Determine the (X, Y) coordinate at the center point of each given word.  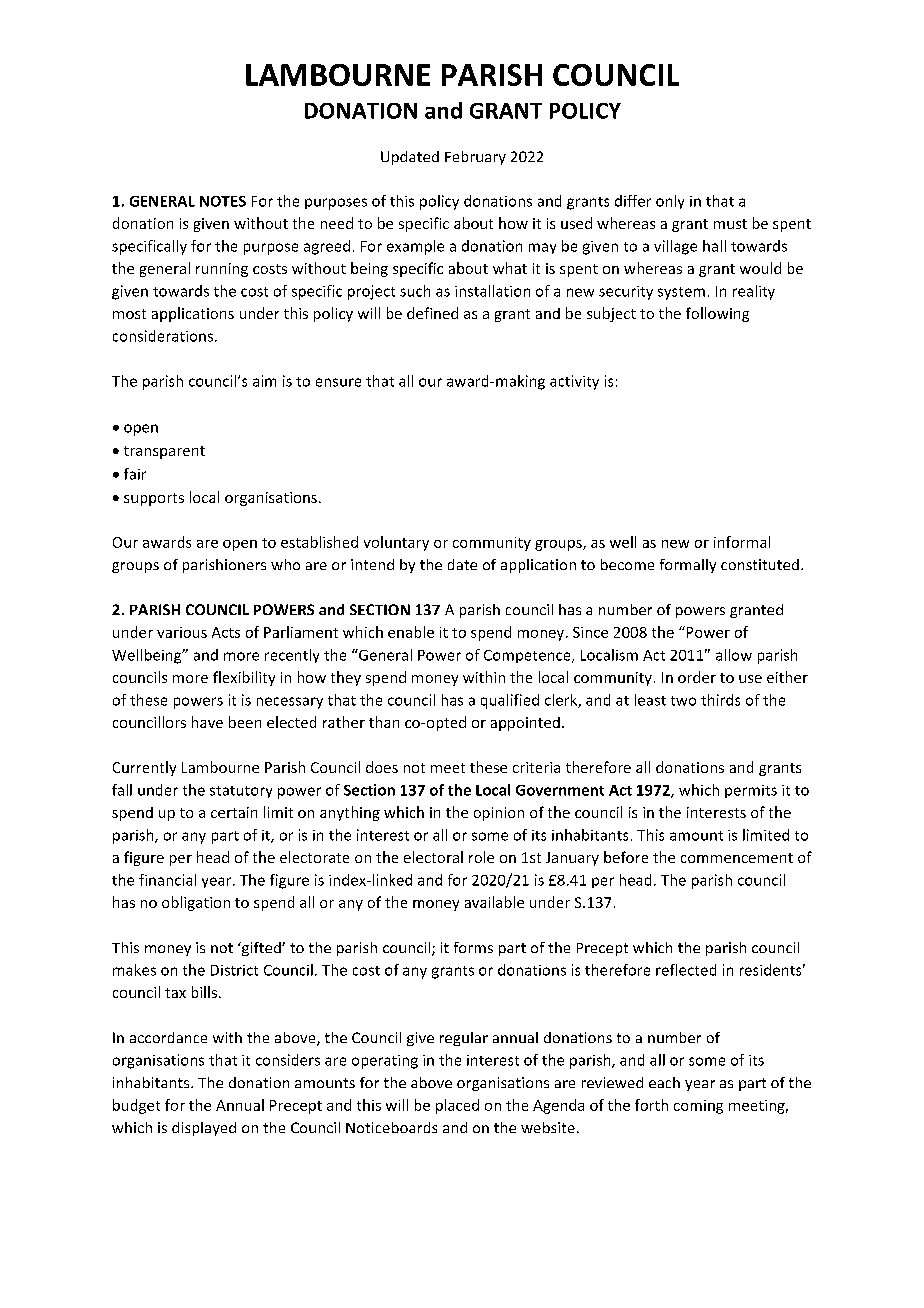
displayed (204, 1129)
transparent (164, 452)
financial (167, 880)
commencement (737, 858)
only (670, 202)
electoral (433, 857)
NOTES (223, 201)
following (717, 314)
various (182, 632)
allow (734, 655)
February (475, 158)
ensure (338, 382)
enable (411, 632)
